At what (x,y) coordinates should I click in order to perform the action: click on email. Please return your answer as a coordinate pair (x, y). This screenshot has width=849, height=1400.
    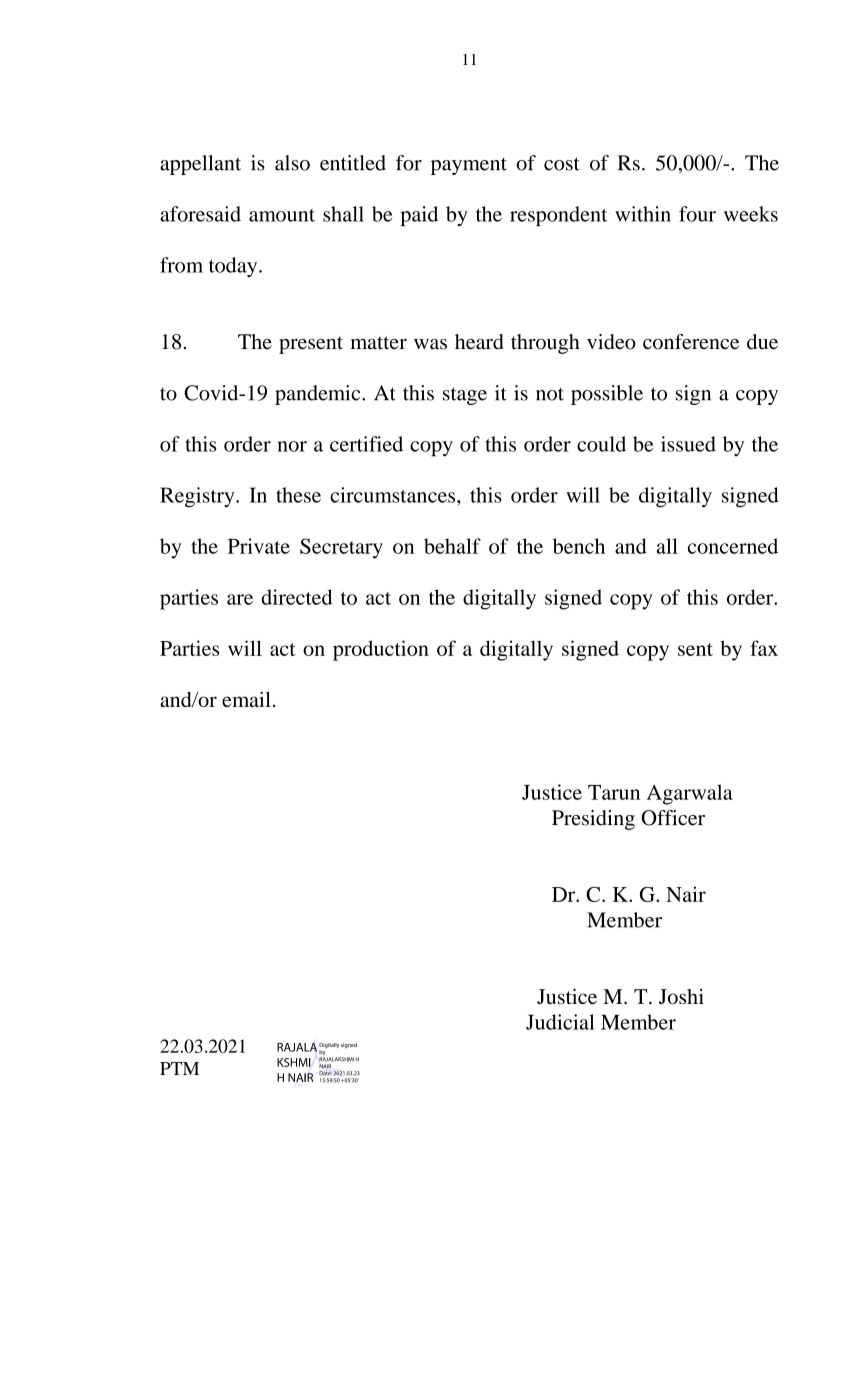
    Looking at the image, I should click on (246, 699).
